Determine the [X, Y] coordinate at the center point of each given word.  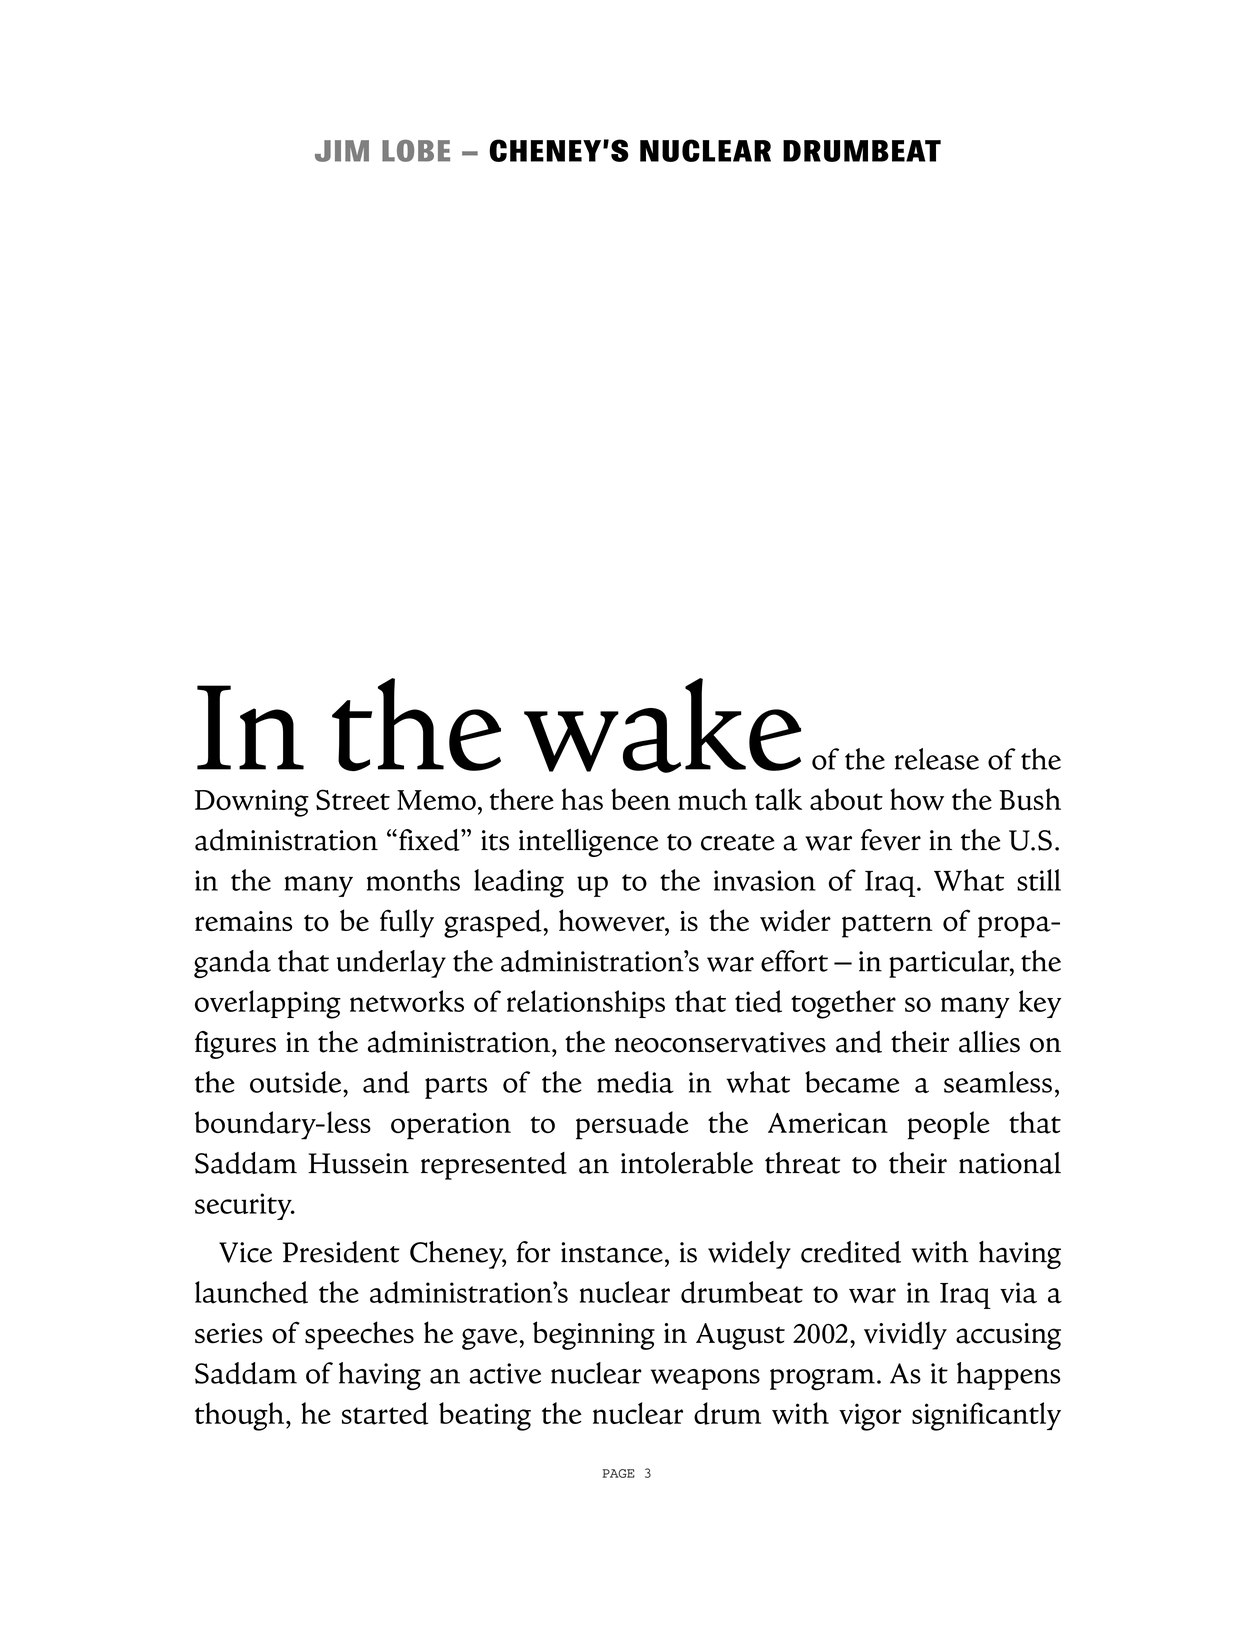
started [385, 1413]
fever [891, 840]
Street [353, 799]
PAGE [619, 1473]
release [937, 759]
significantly [986, 1416]
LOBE [416, 151]
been [641, 799]
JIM [342, 151]
